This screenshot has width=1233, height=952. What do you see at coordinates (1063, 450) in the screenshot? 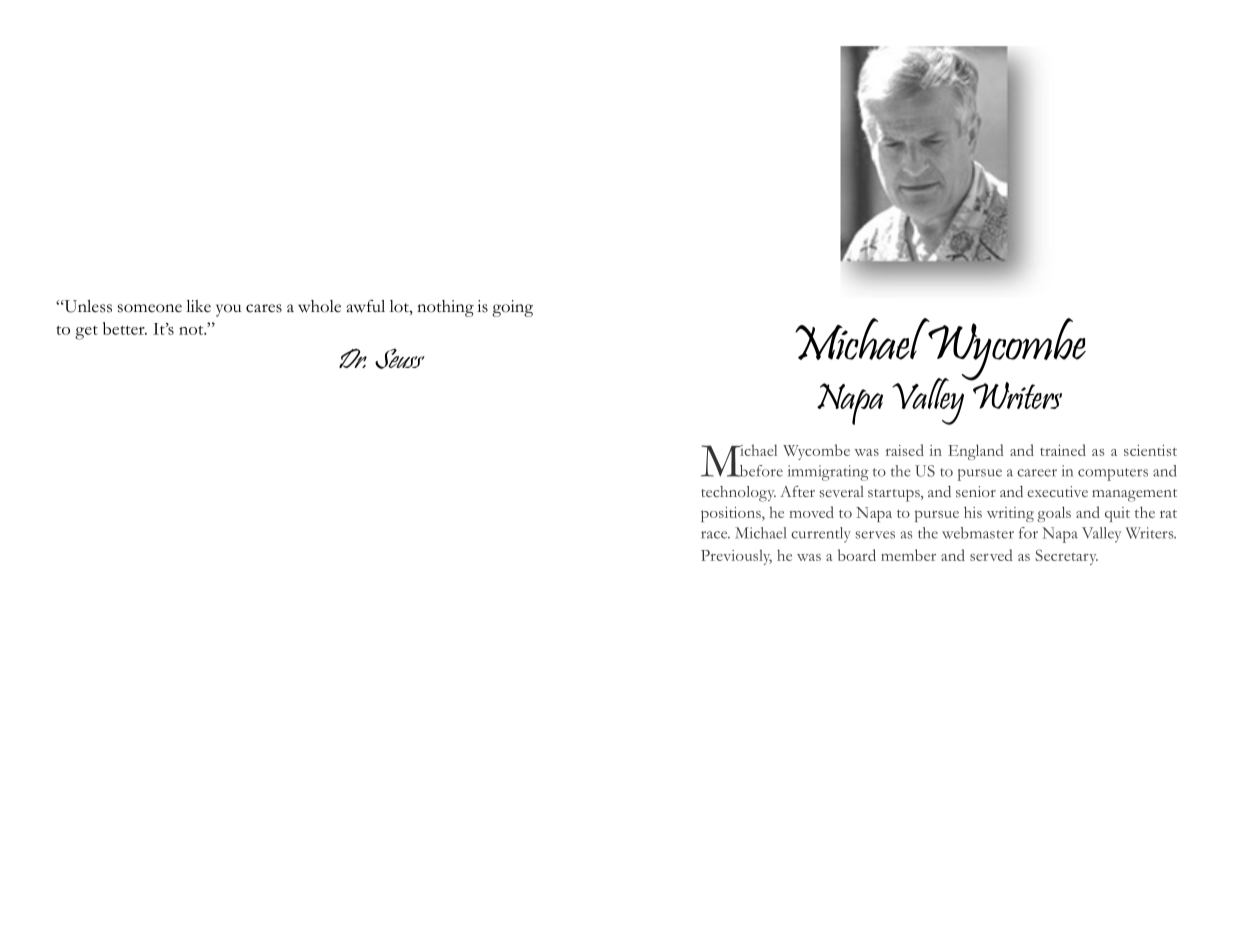
I see `trained` at bounding box center [1063, 450].
